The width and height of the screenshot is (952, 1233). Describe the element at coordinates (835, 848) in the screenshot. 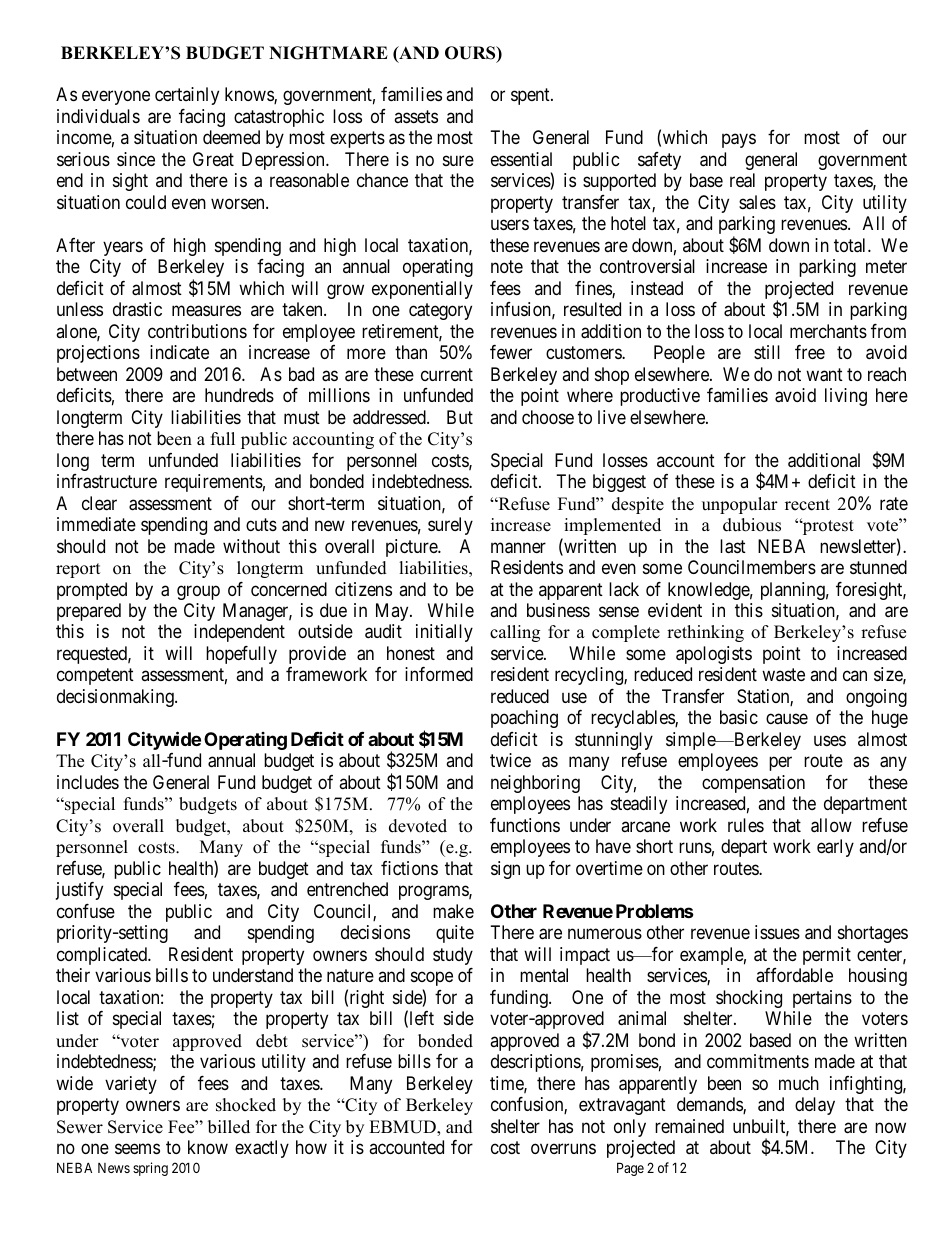

I see `early` at that location.
